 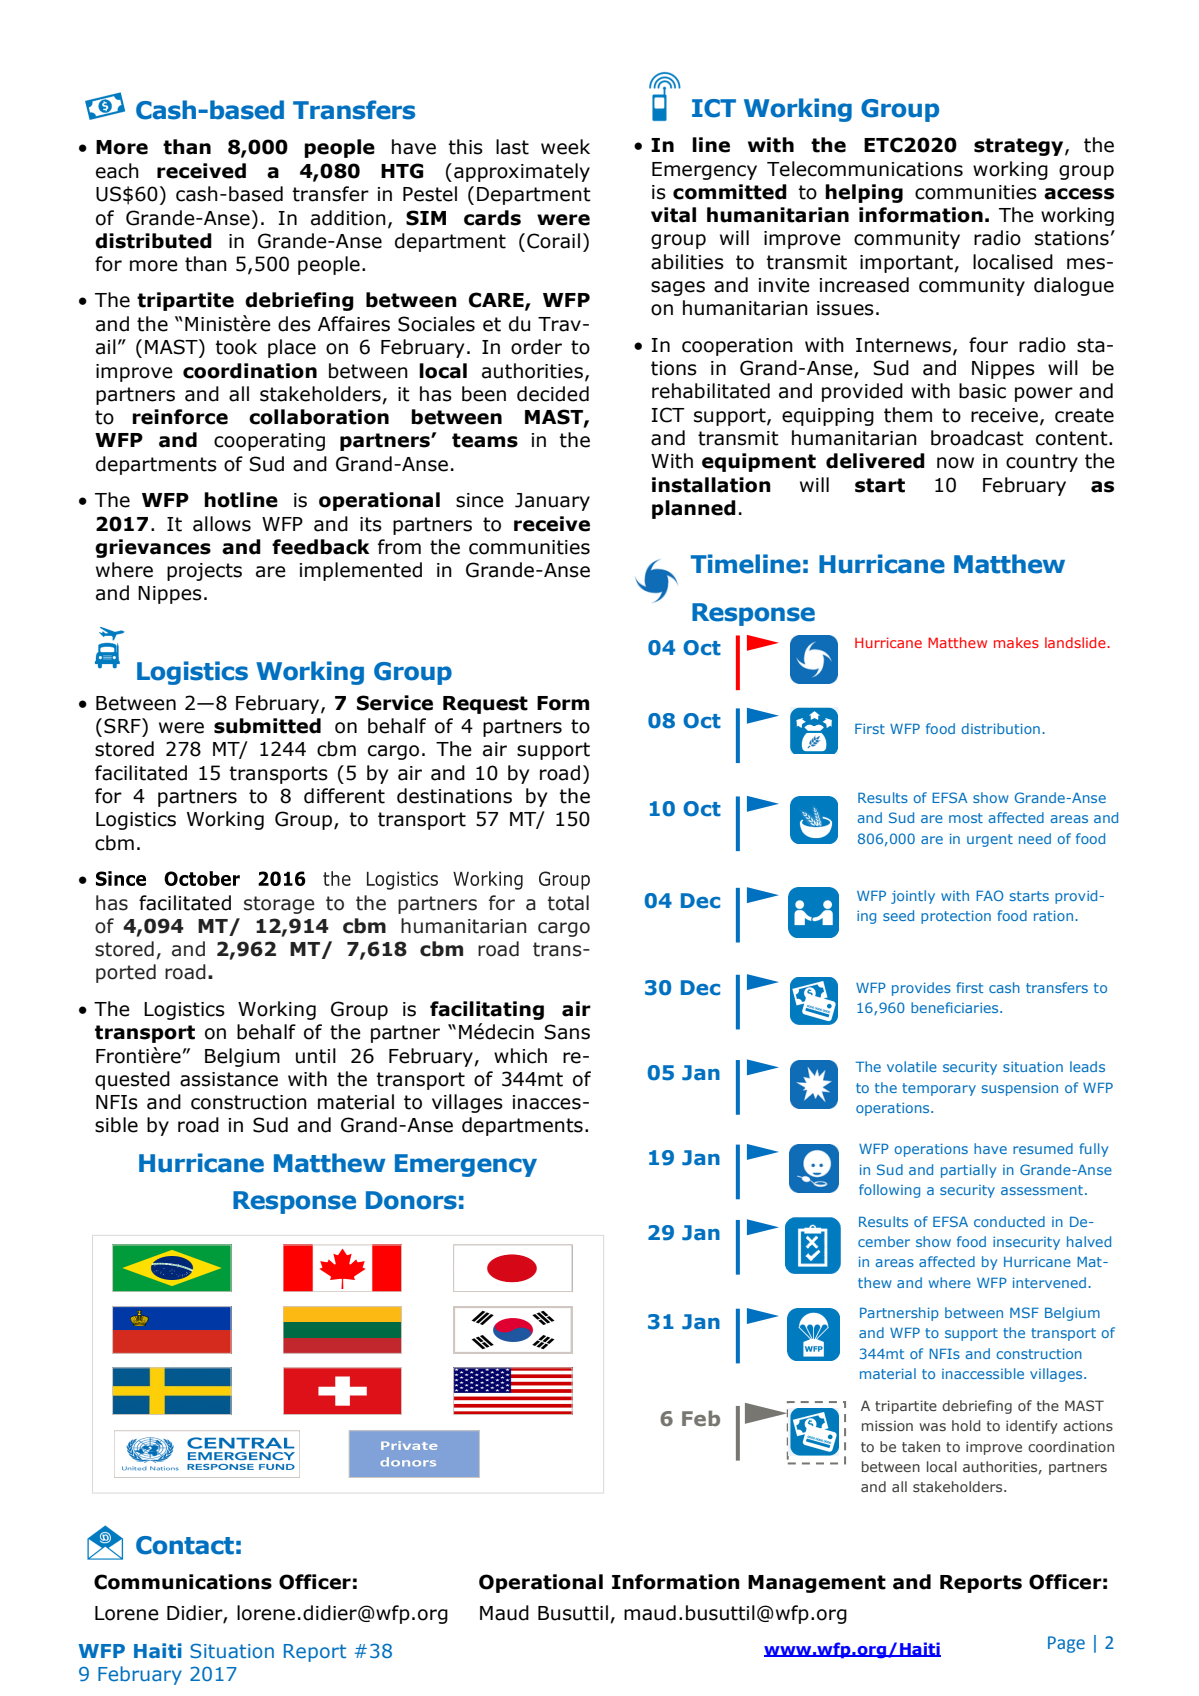 I want to click on now, so click(x=955, y=463).
